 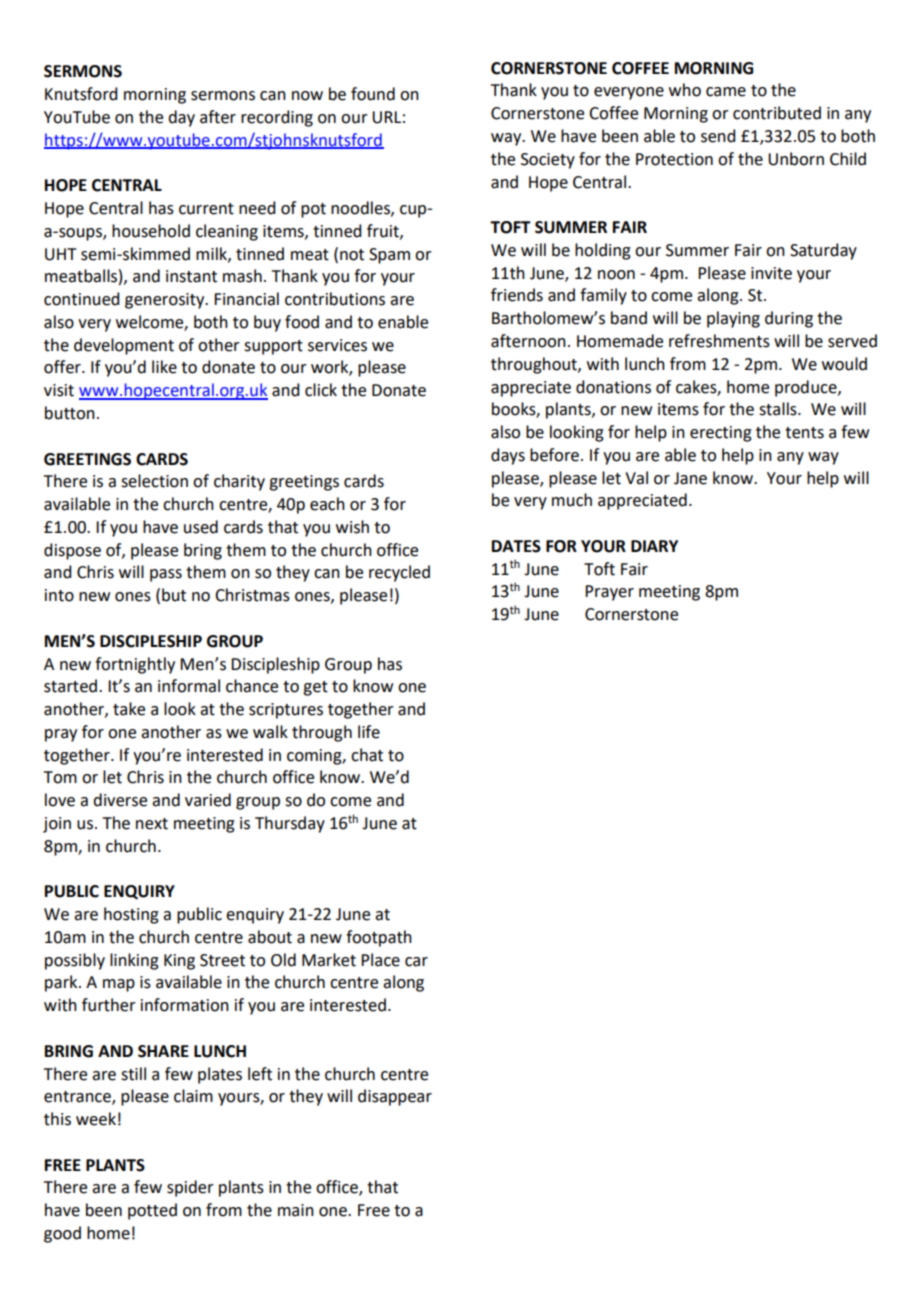 I want to click on potted, so click(x=152, y=1211).
